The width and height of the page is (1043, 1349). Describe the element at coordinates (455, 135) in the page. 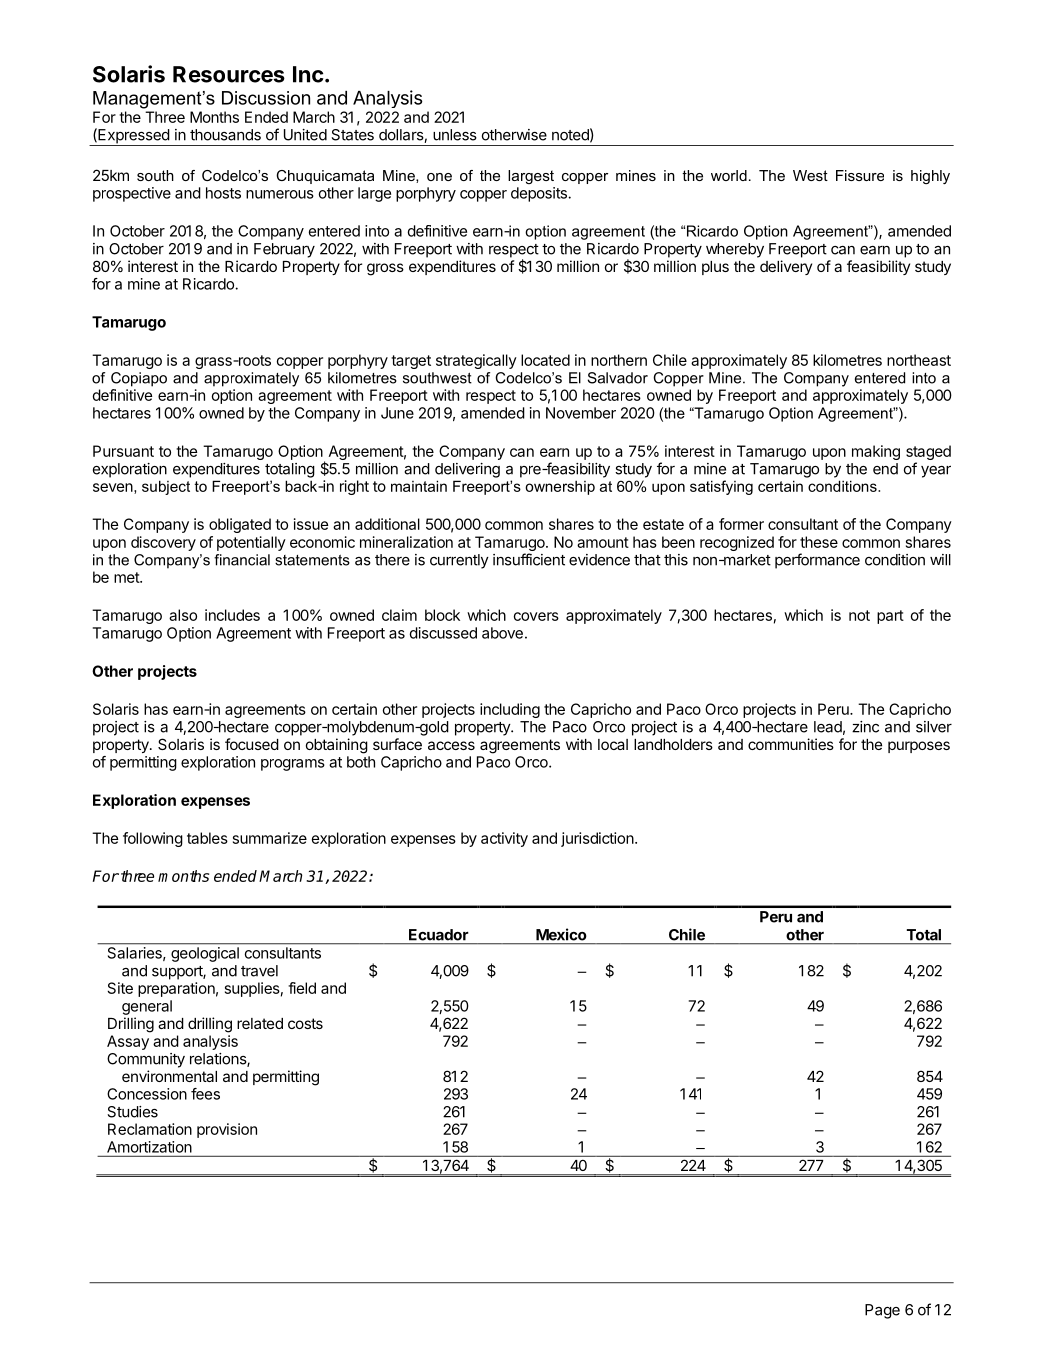

I see `unless` at that location.
